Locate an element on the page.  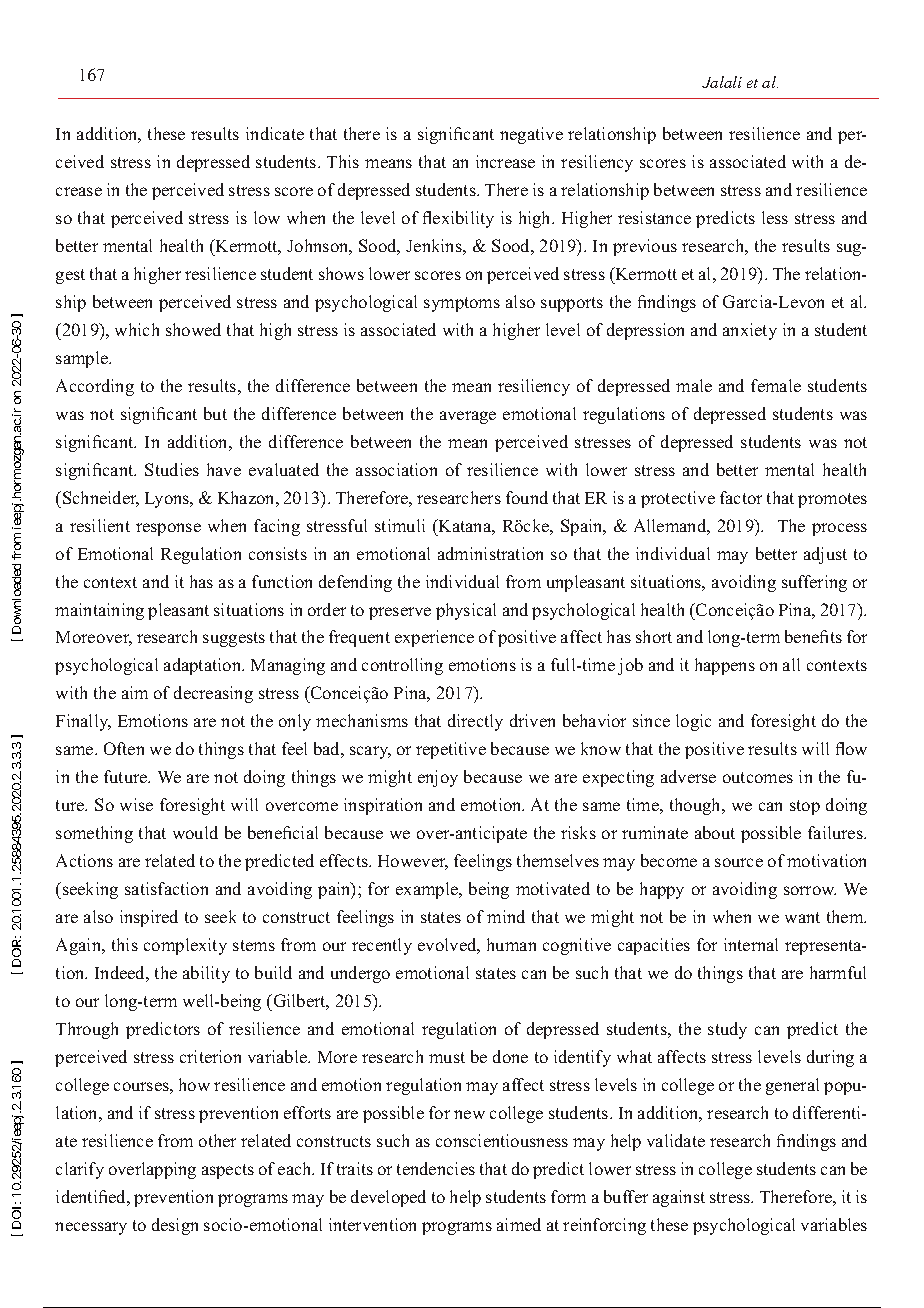
tendencies is located at coordinates (436, 1168).
